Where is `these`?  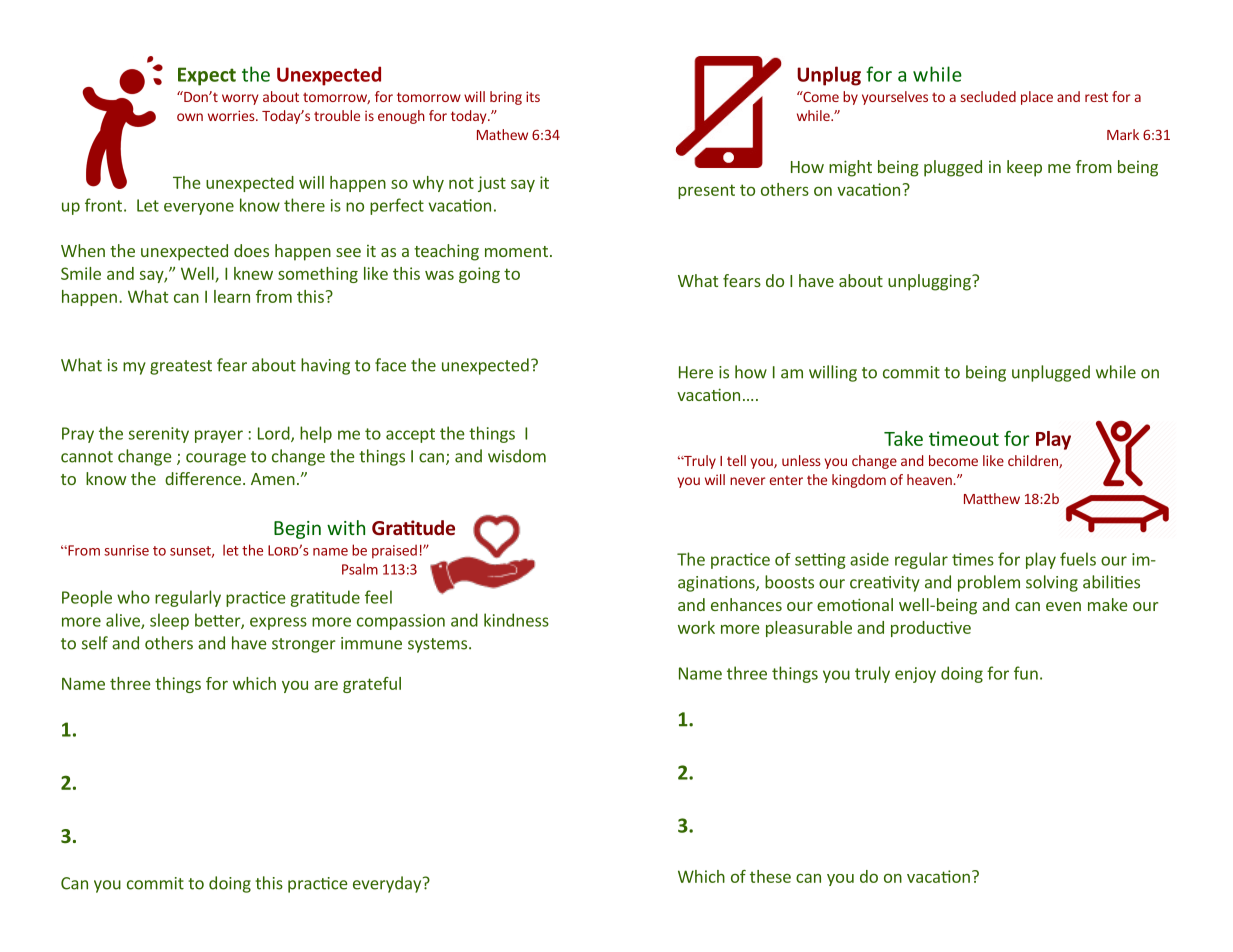
these is located at coordinates (770, 876).
